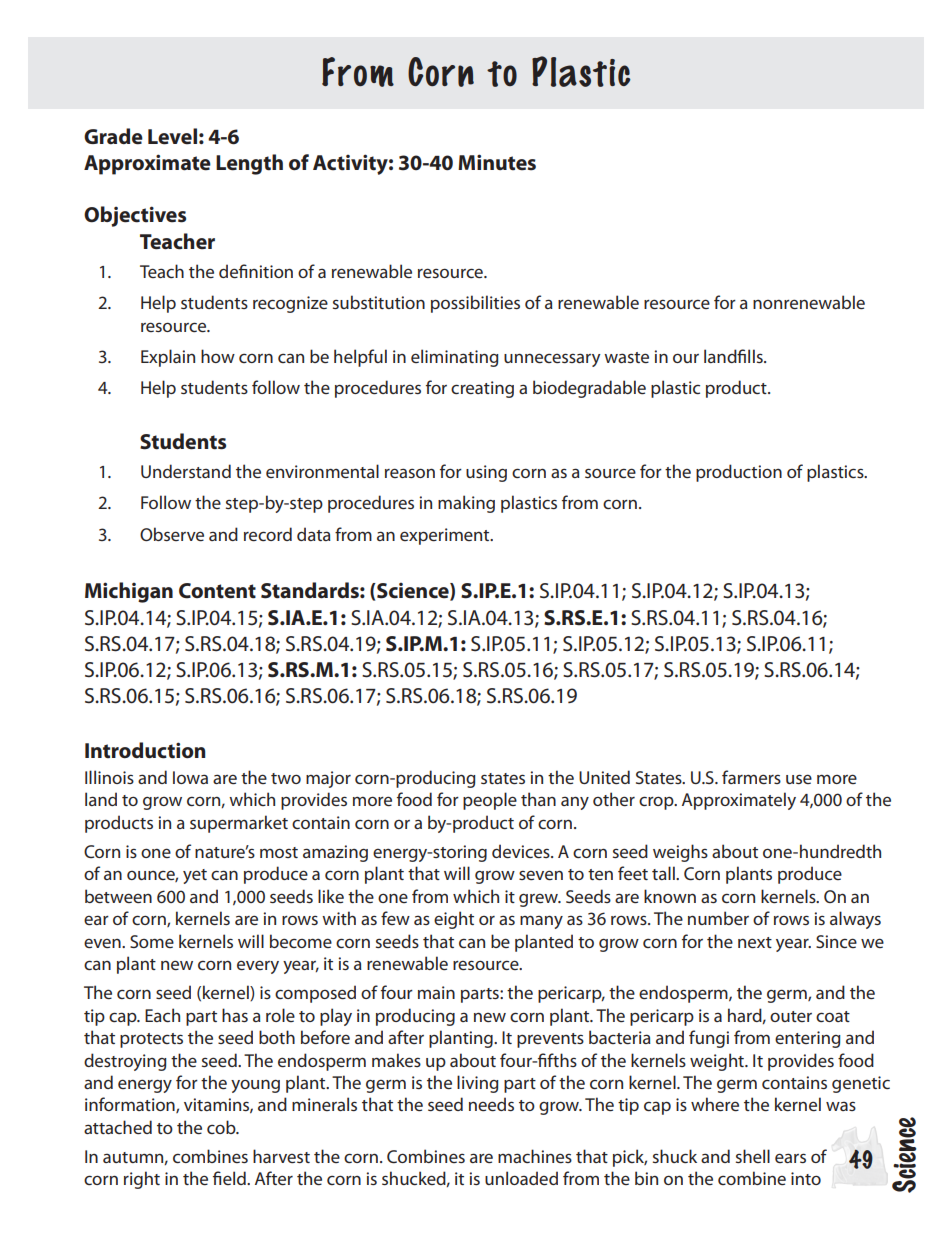 The width and height of the screenshot is (952, 1233). I want to click on Minutes, so click(497, 162).
